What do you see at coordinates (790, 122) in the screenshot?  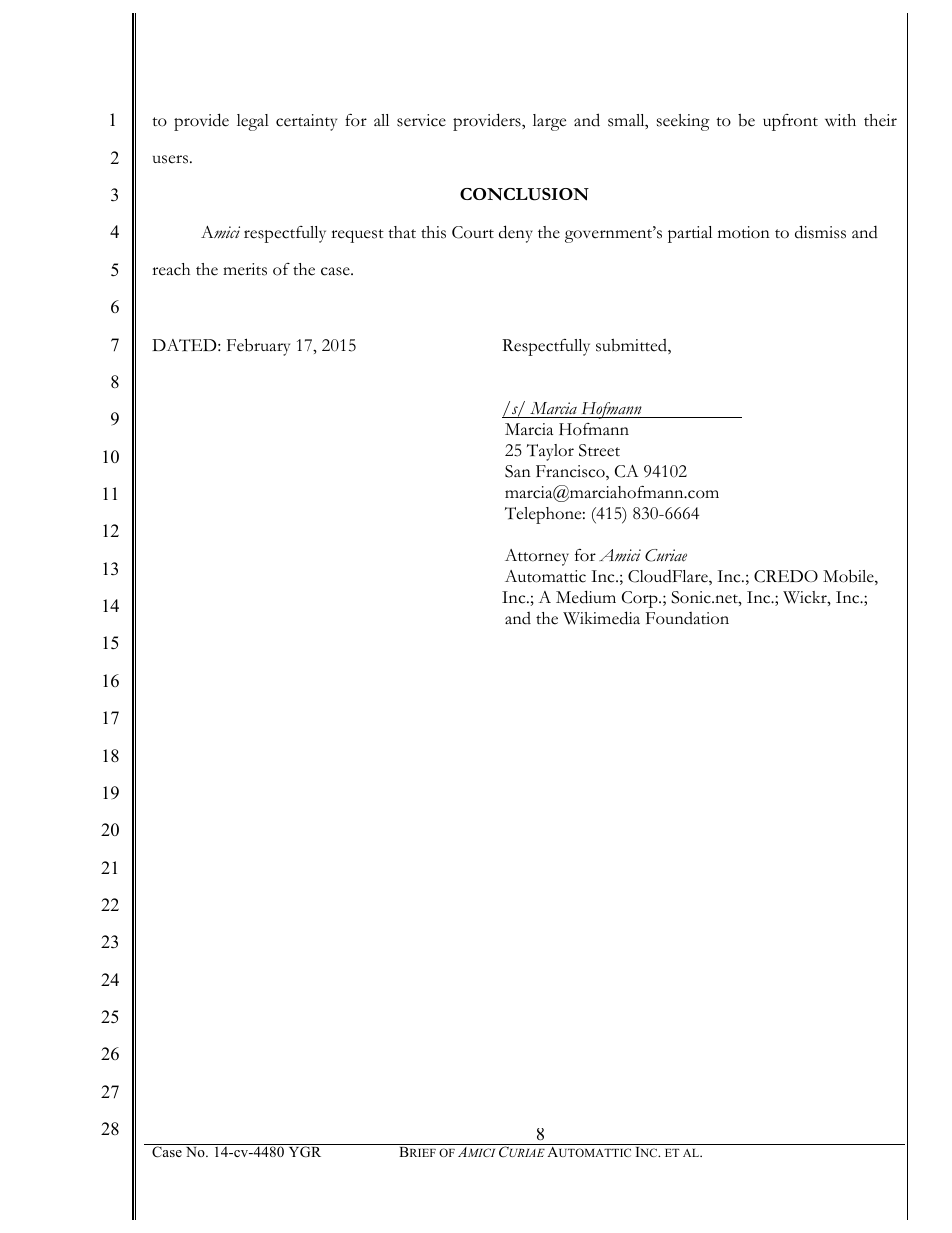 I see `upfront` at bounding box center [790, 122].
